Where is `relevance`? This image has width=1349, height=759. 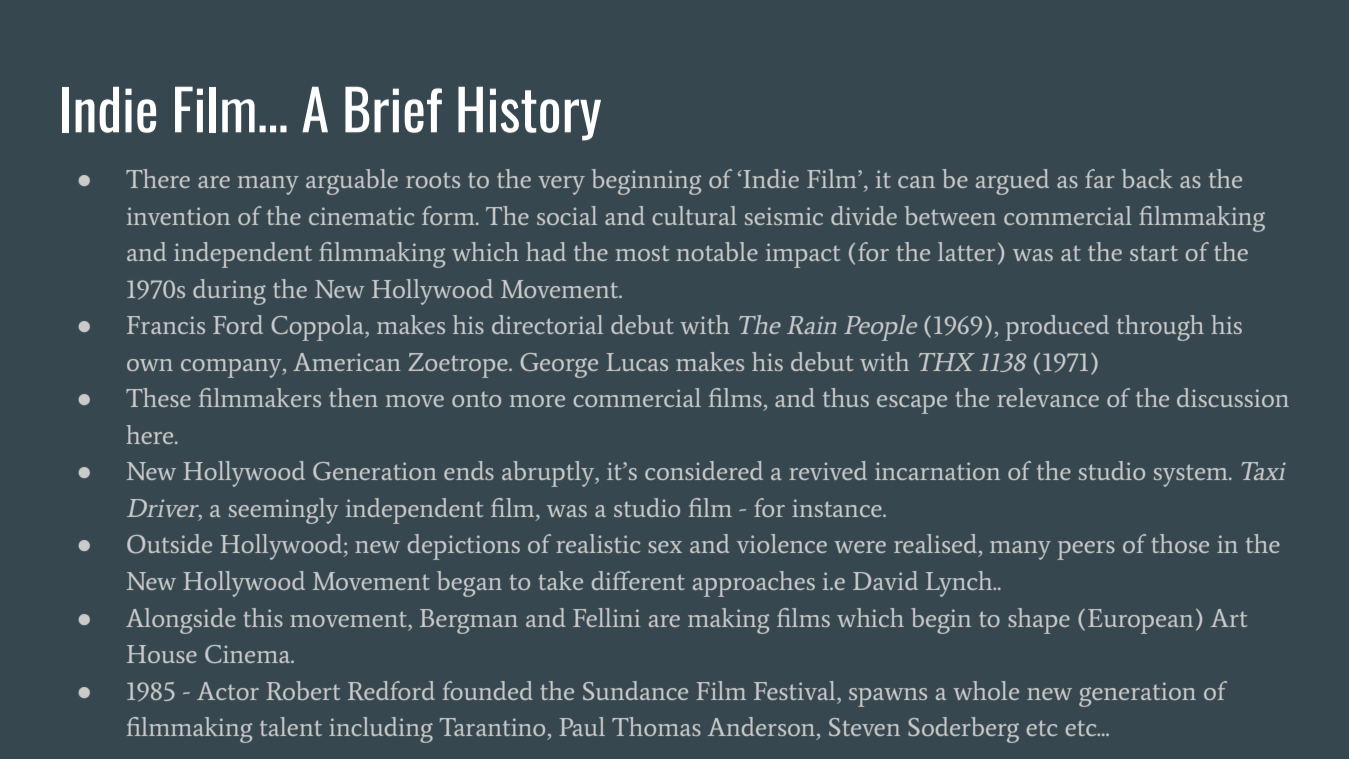
relevance is located at coordinates (1048, 397).
